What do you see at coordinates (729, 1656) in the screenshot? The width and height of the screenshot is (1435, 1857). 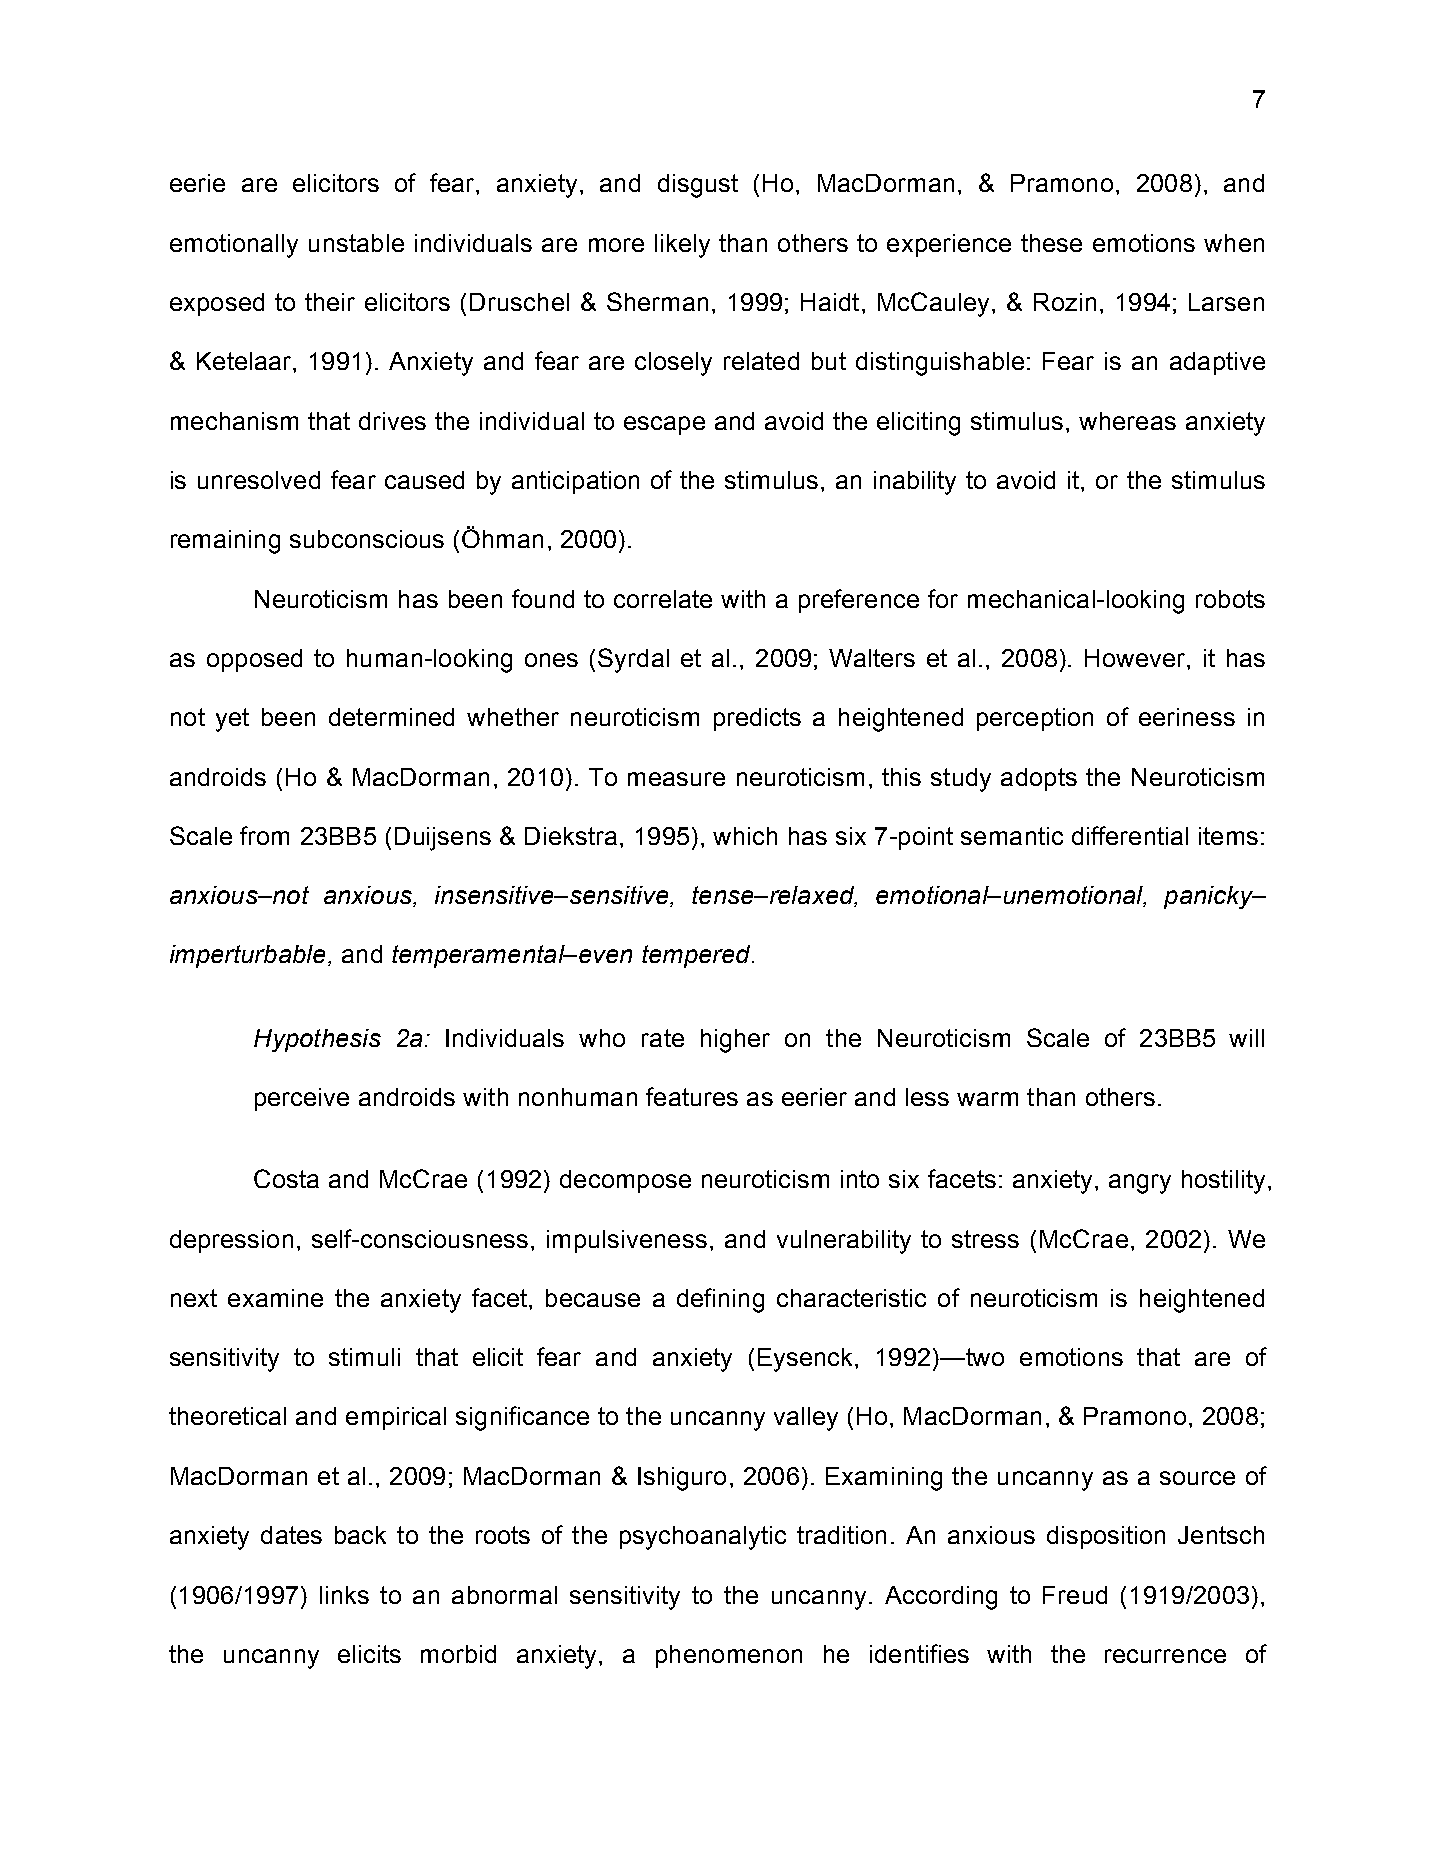 I see `phenomenon` at bounding box center [729, 1656].
